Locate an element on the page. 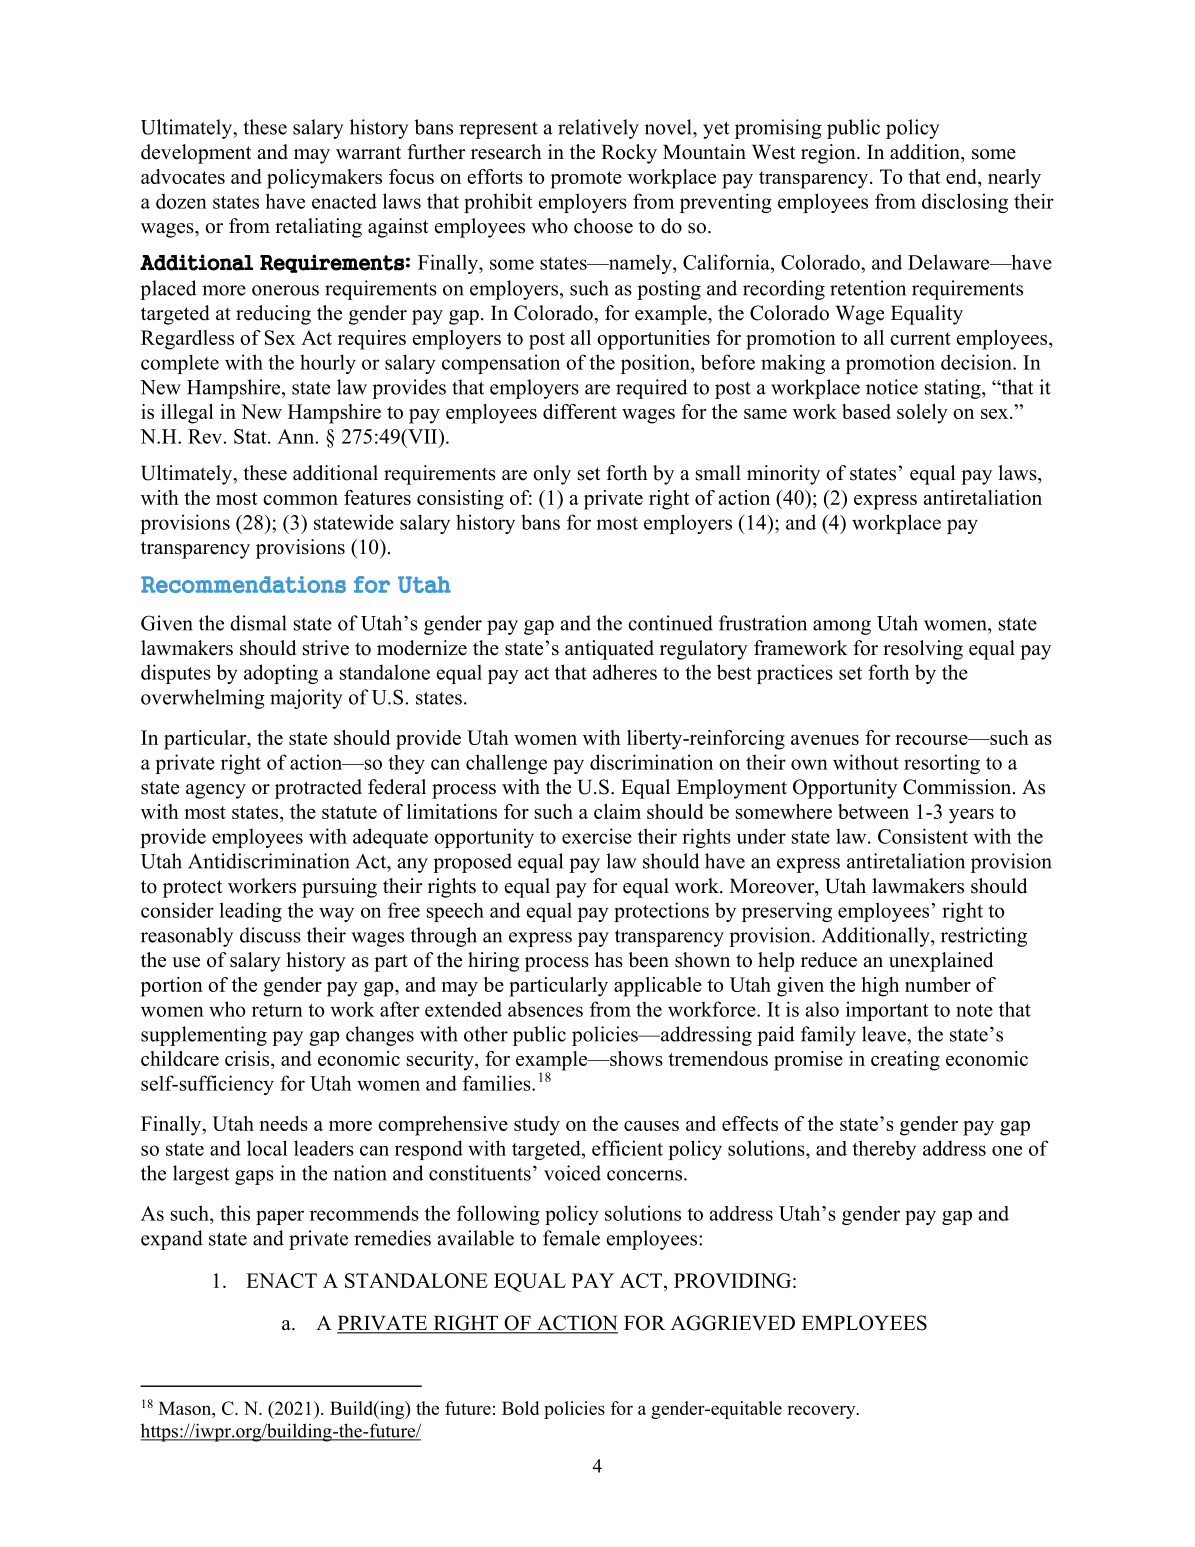 The width and height of the page is (1195, 1547). Bold is located at coordinates (520, 1408).
